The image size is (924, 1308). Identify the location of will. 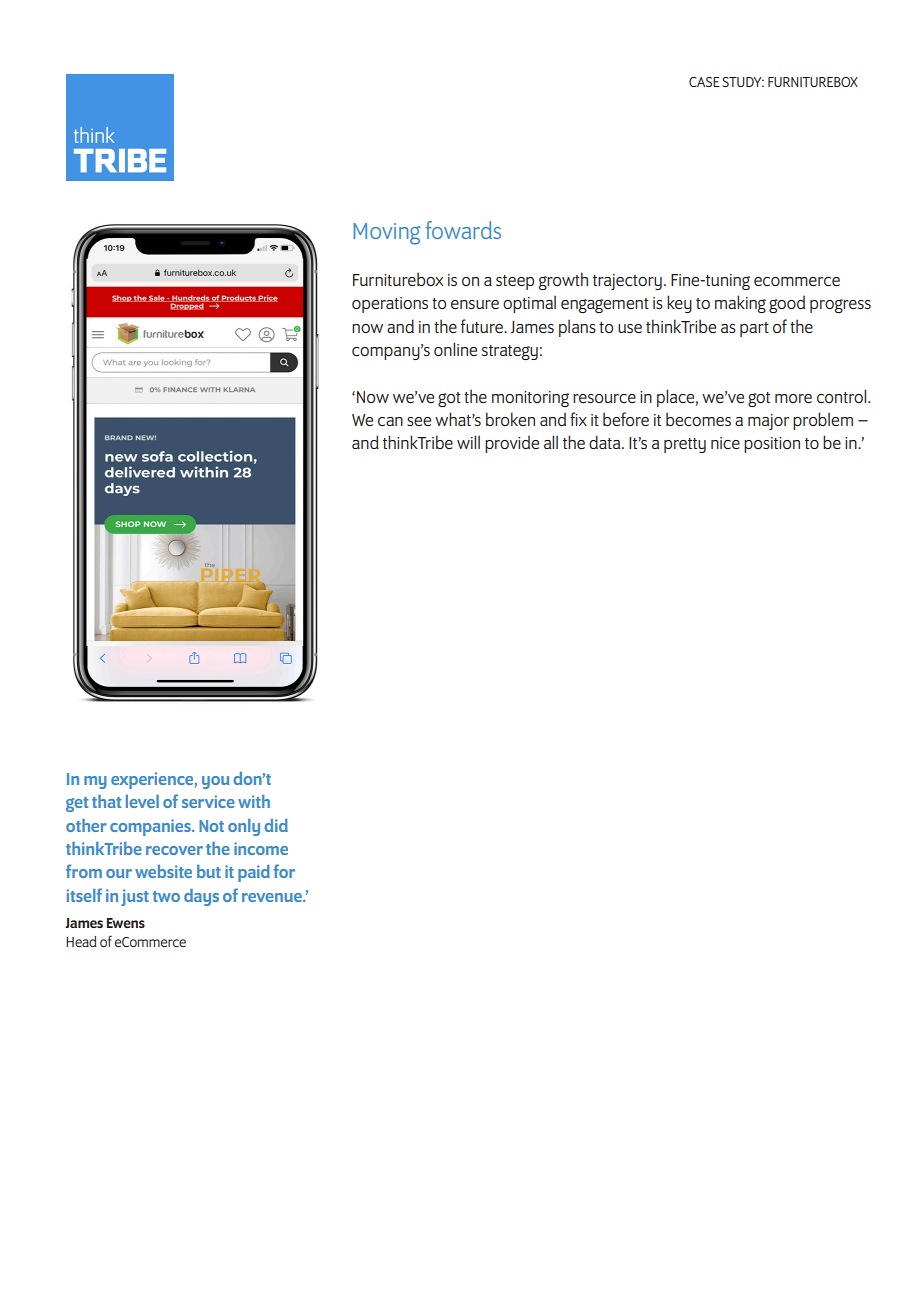
(468, 442).
